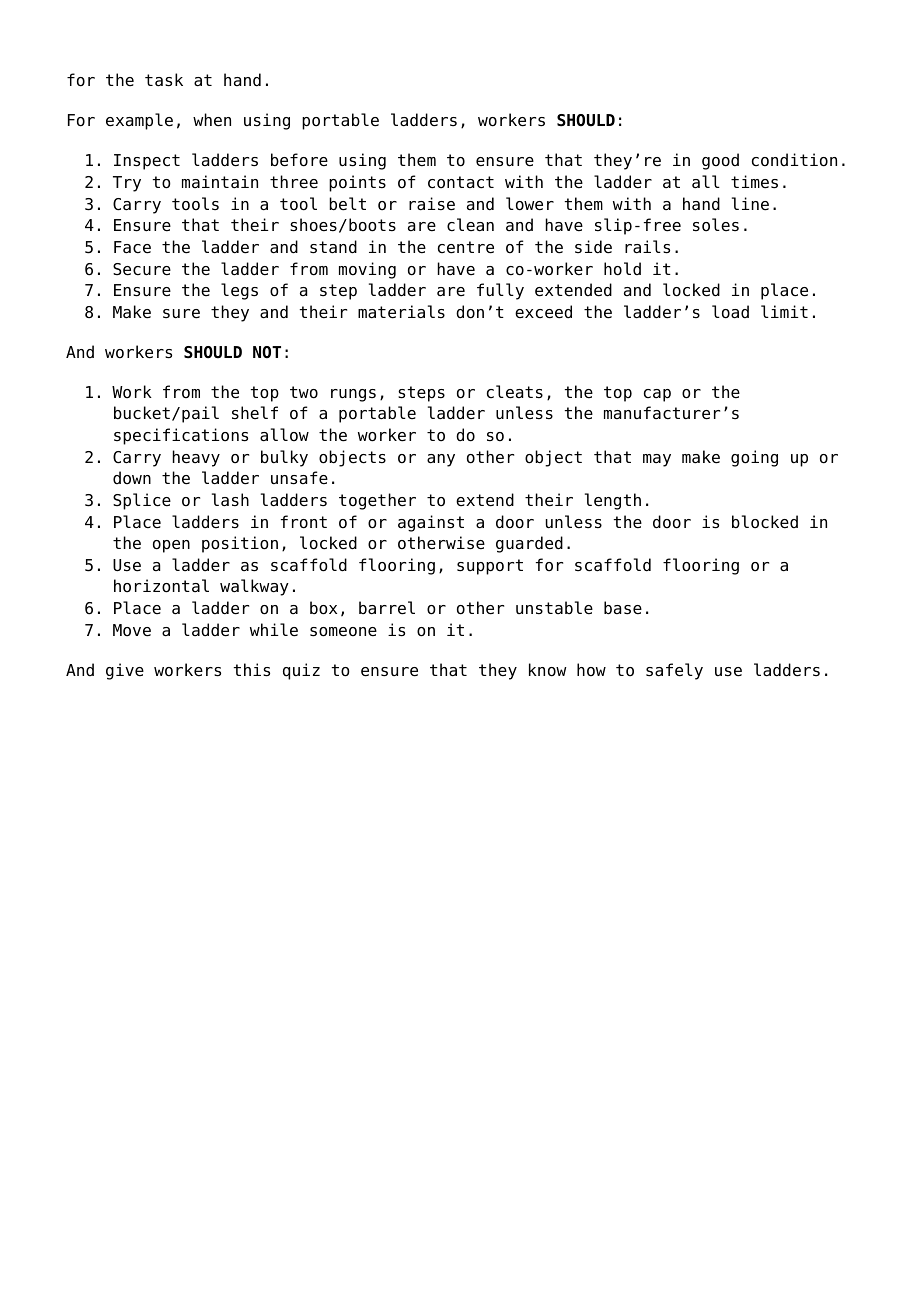 The height and width of the document is (1308, 924). What do you see at coordinates (267, 352) in the document?
I see `NOT` at bounding box center [267, 352].
